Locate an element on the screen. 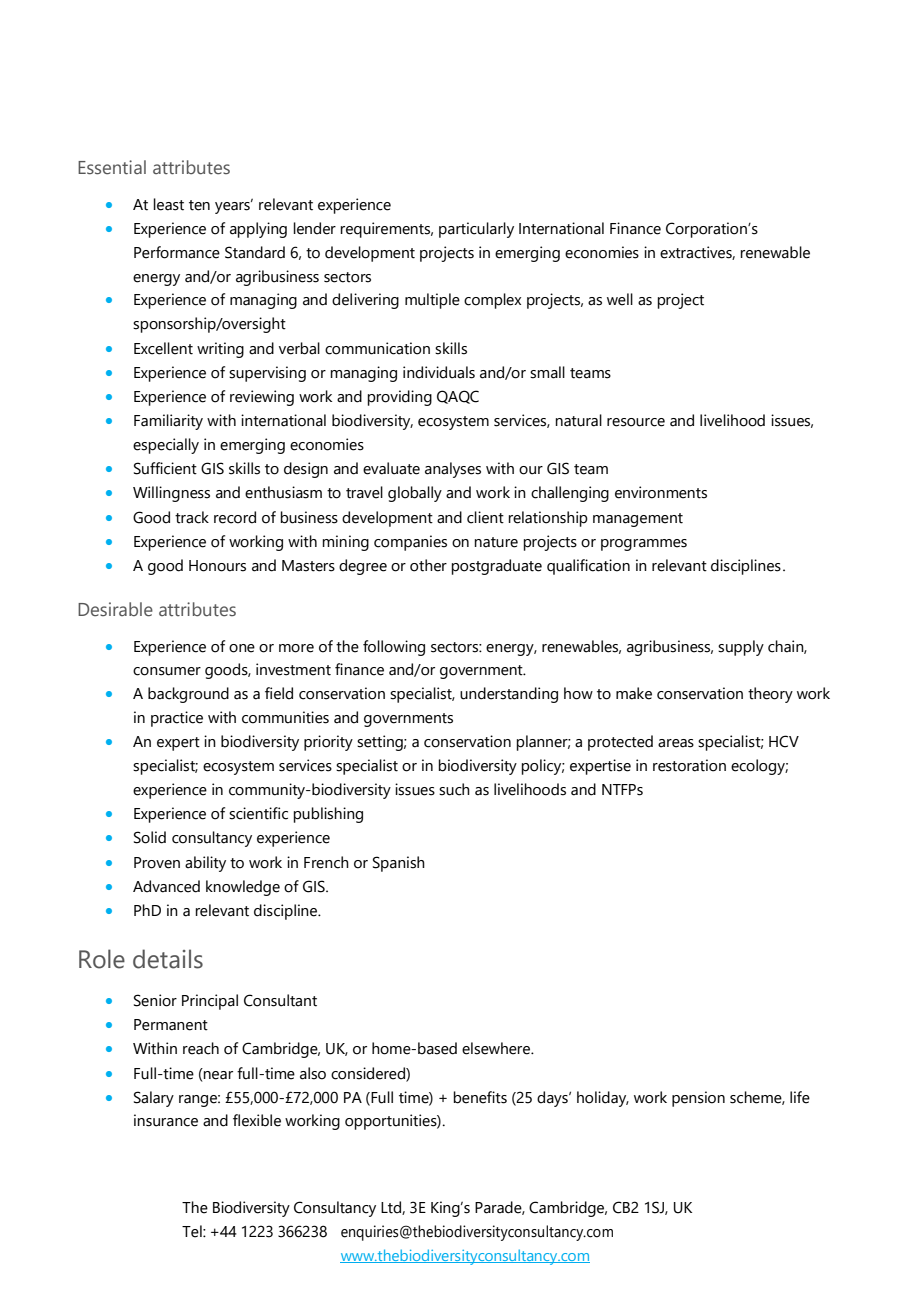  benefits is located at coordinates (480, 1097).
